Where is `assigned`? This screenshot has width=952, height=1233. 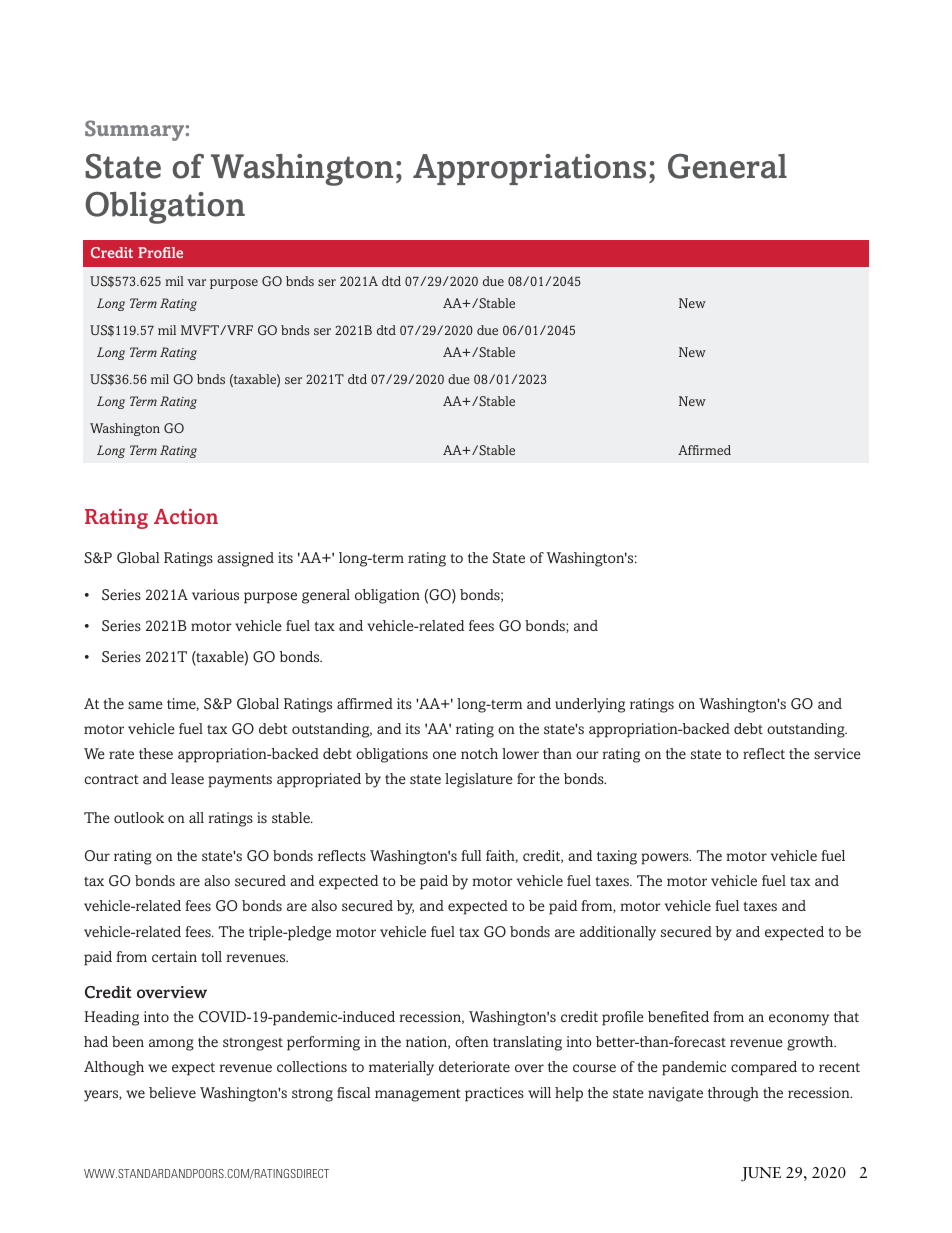
assigned is located at coordinates (245, 559).
